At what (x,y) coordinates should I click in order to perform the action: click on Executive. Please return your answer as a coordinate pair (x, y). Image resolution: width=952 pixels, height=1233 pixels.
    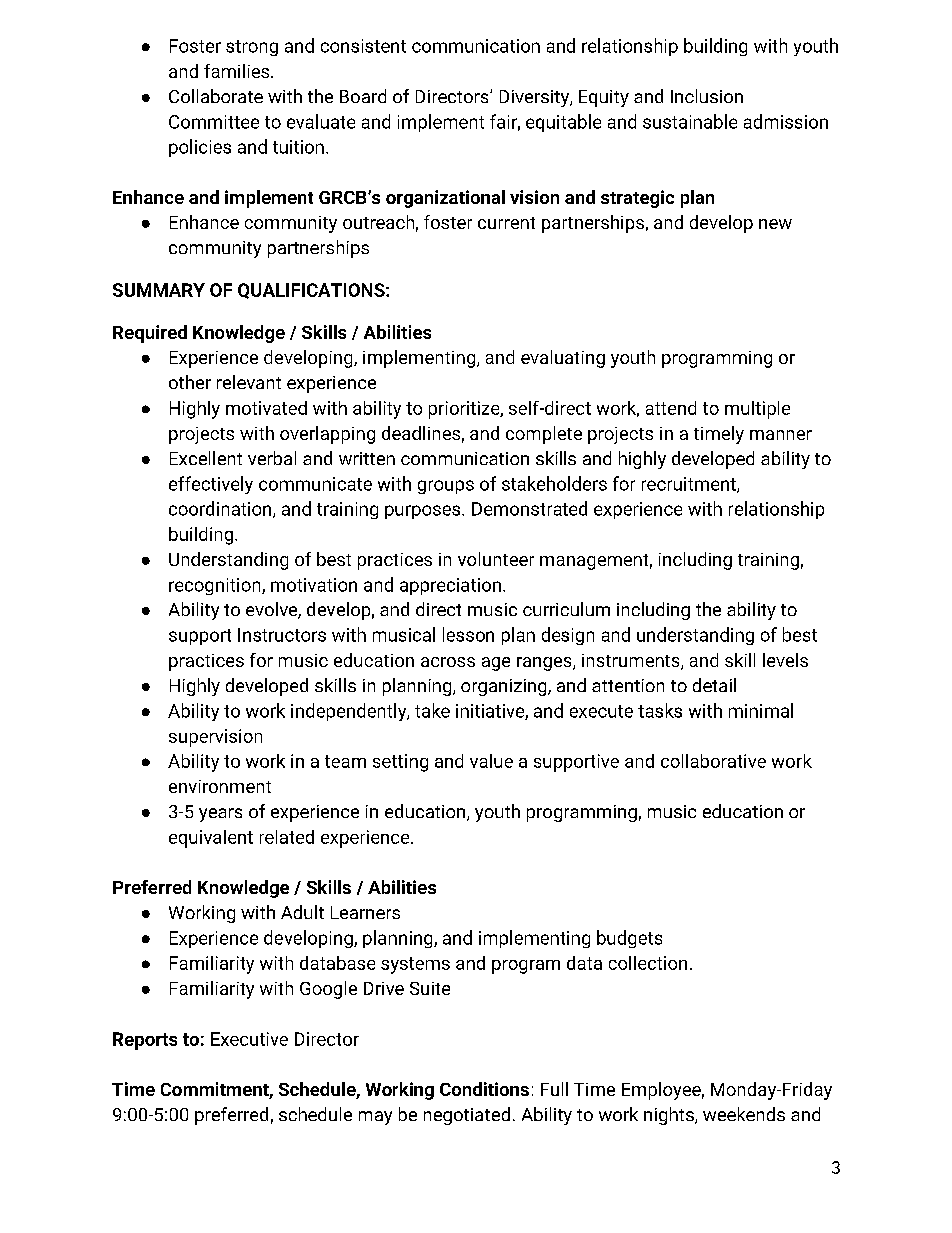
    Looking at the image, I should click on (249, 1039).
